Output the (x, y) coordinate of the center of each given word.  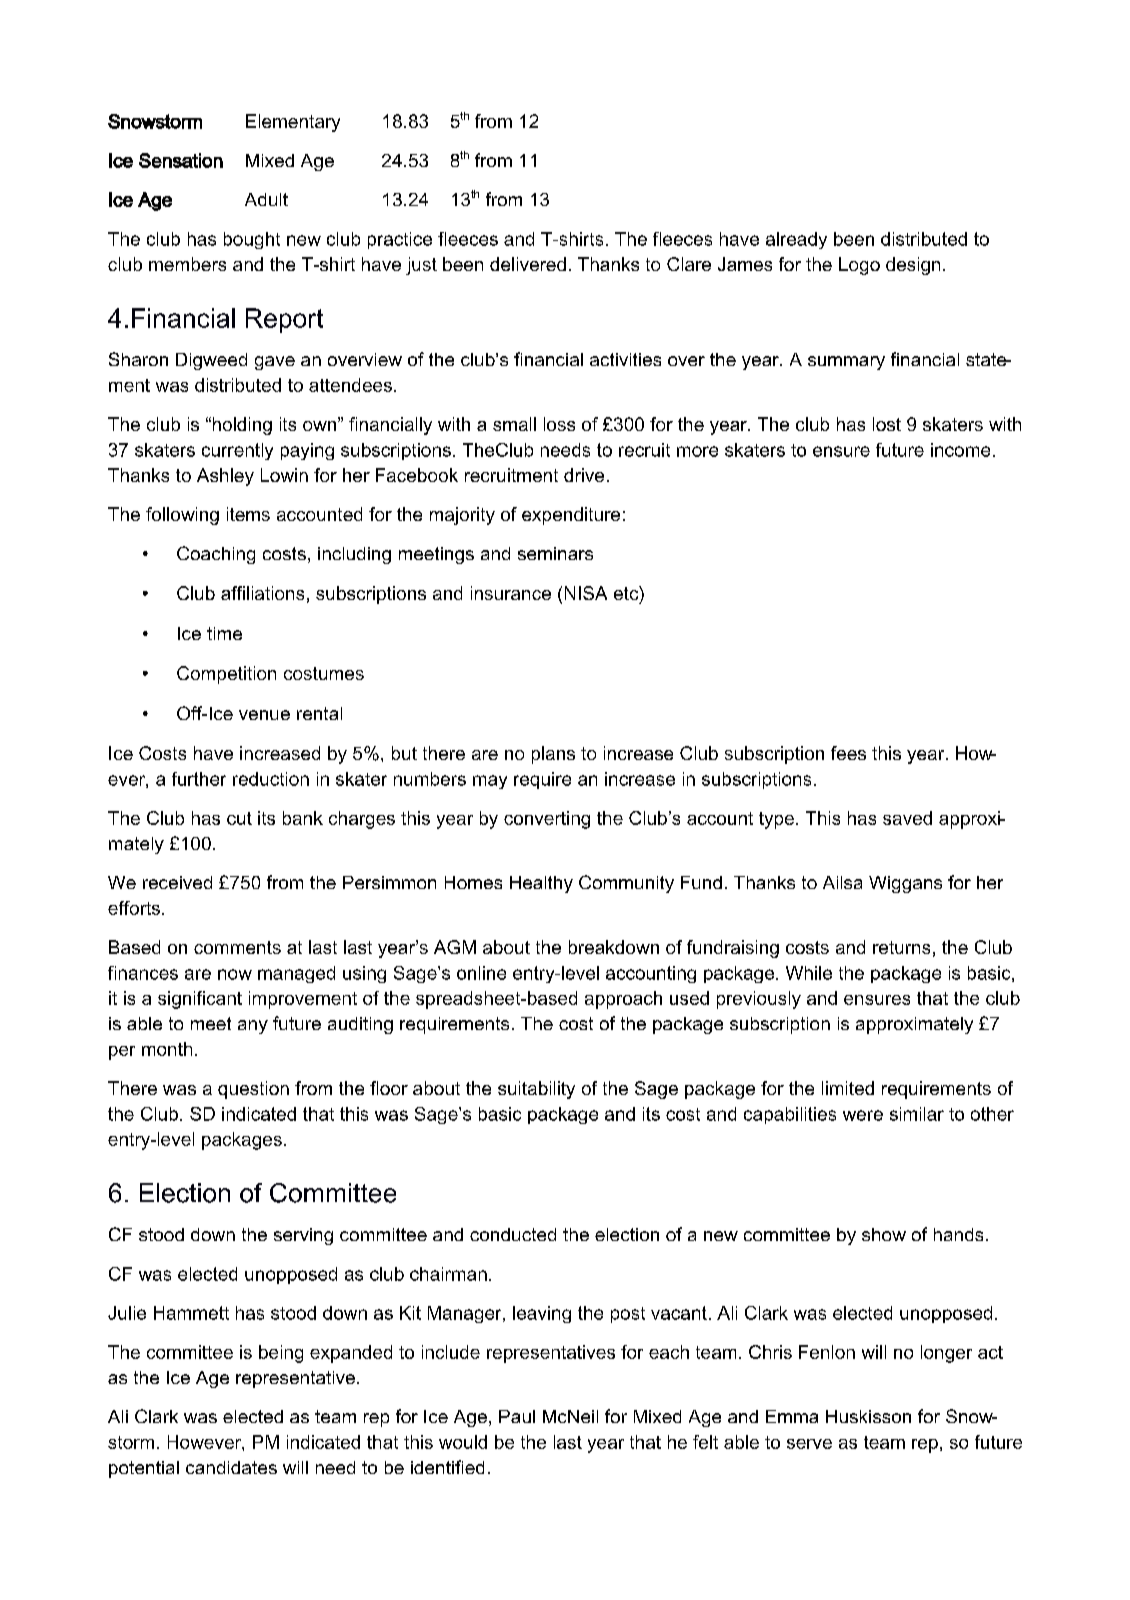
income (960, 450)
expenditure (571, 516)
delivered (528, 264)
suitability (536, 1090)
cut (239, 818)
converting (547, 820)
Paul (517, 1416)
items (248, 514)
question (253, 1090)
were (863, 1115)
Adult (266, 199)
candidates (231, 1467)
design (913, 266)
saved (907, 818)
